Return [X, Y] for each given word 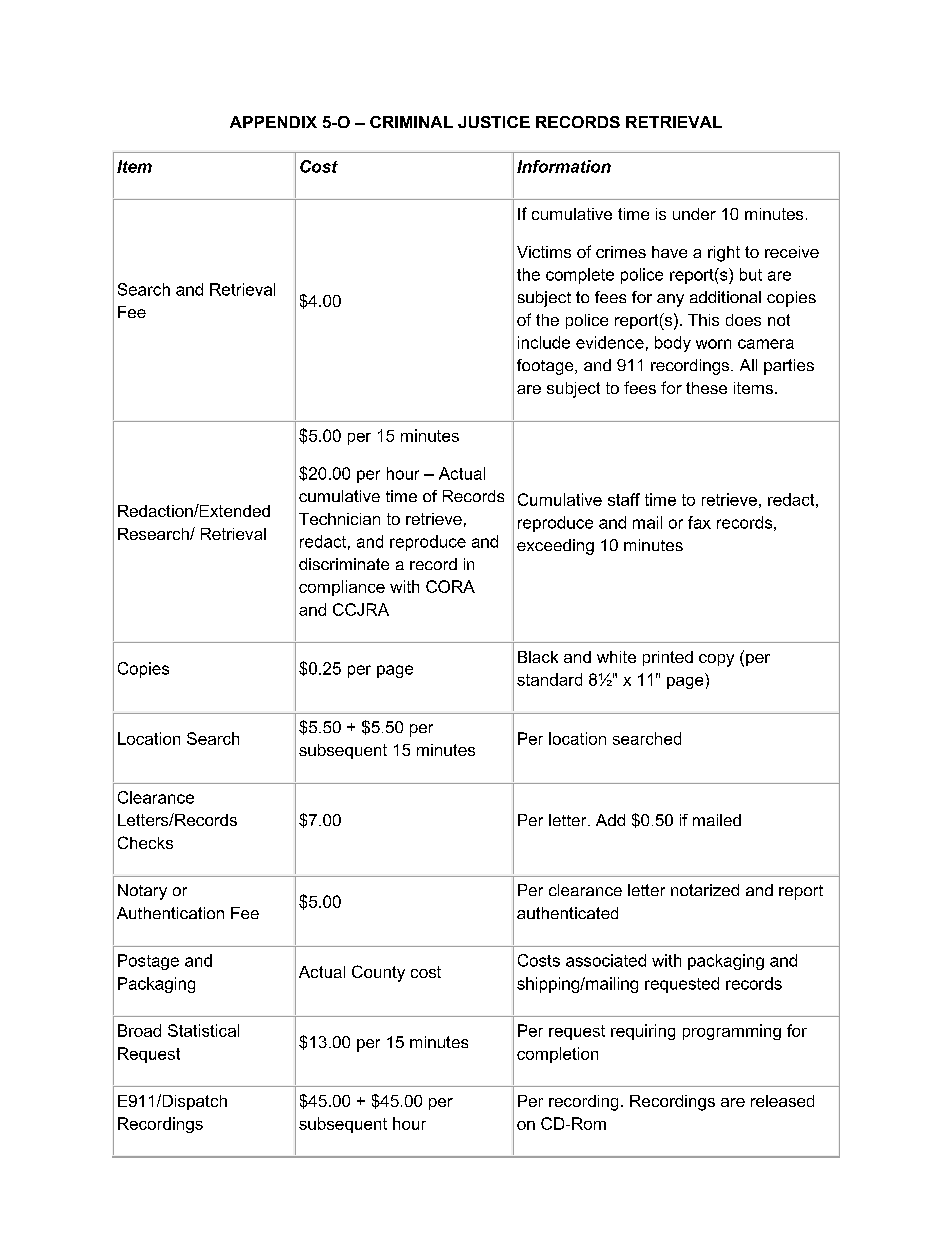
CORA [450, 586]
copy [716, 660]
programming [732, 1032]
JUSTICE [494, 122]
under [694, 214]
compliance [342, 588]
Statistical [203, 1030]
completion [557, 1055]
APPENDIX [273, 122]
